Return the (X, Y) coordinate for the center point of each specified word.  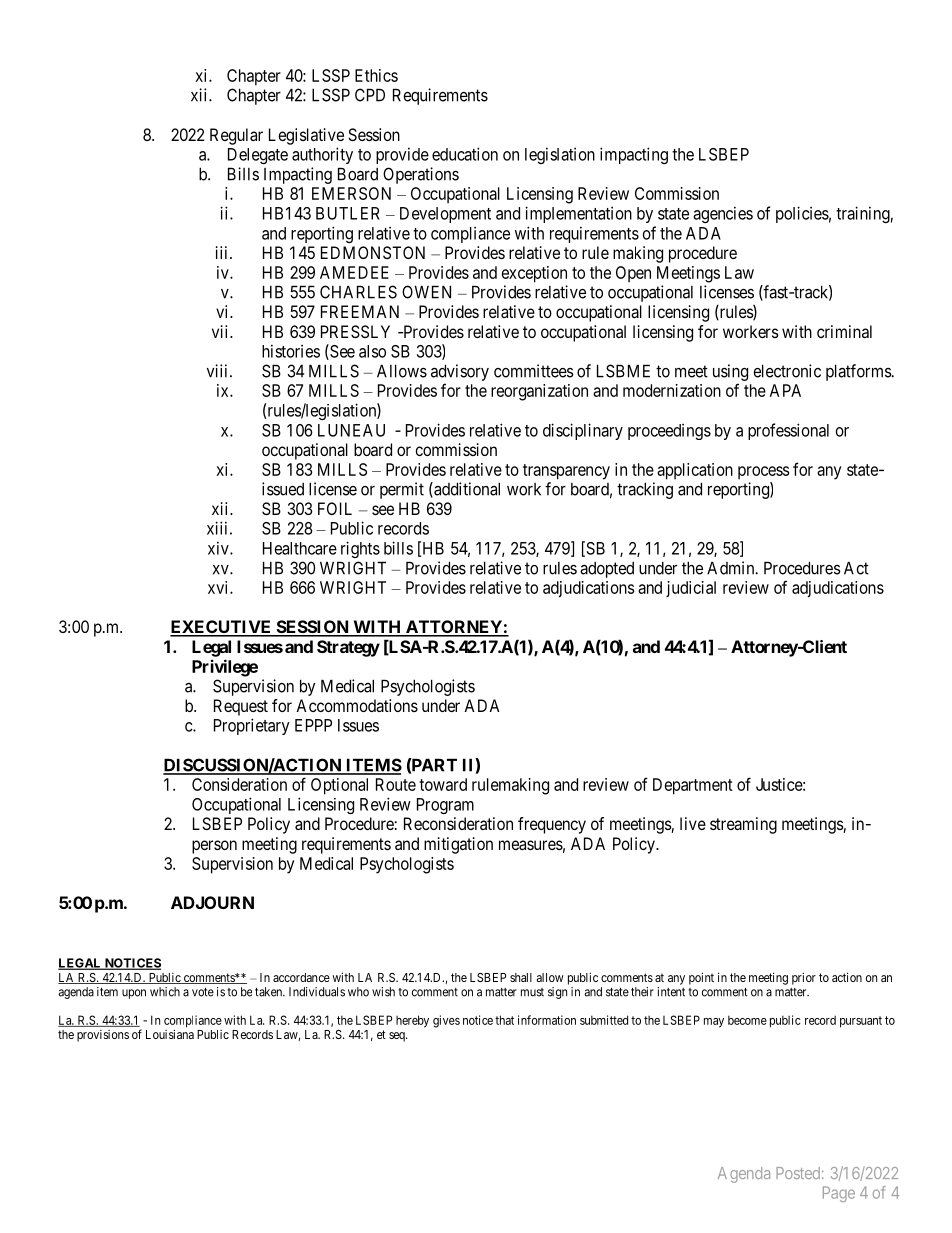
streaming (743, 825)
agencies (723, 214)
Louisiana (170, 1034)
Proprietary (252, 726)
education (465, 154)
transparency (566, 472)
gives (446, 1021)
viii (219, 371)
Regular (236, 136)
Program (445, 806)
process (763, 472)
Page (839, 1194)
